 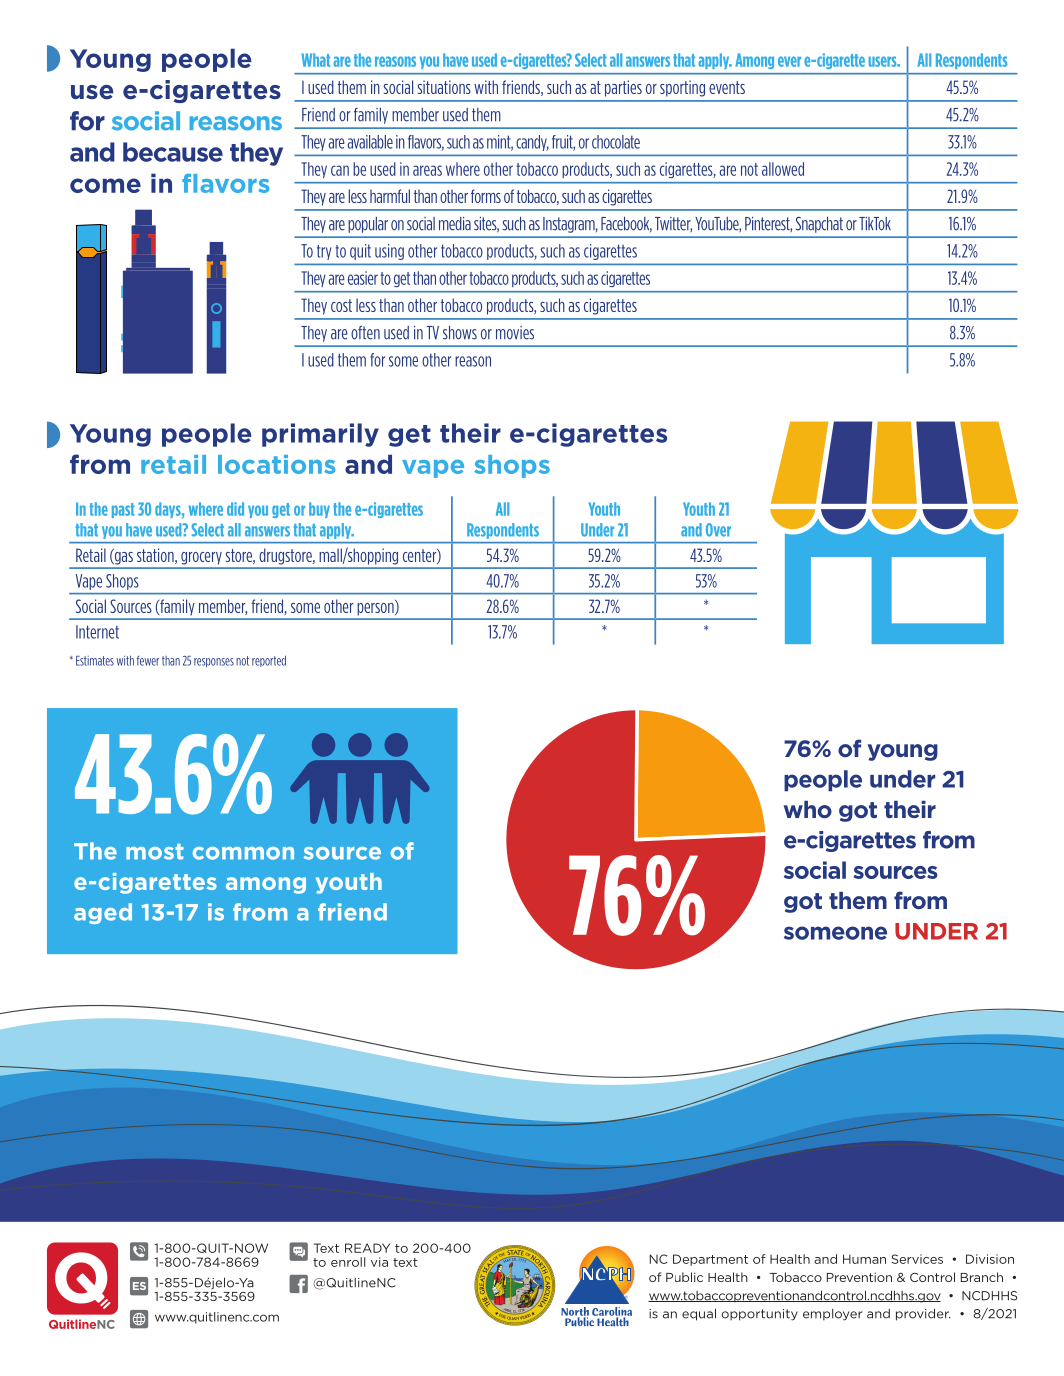 What do you see at coordinates (789, 61) in the screenshot?
I see `ever` at bounding box center [789, 61].
